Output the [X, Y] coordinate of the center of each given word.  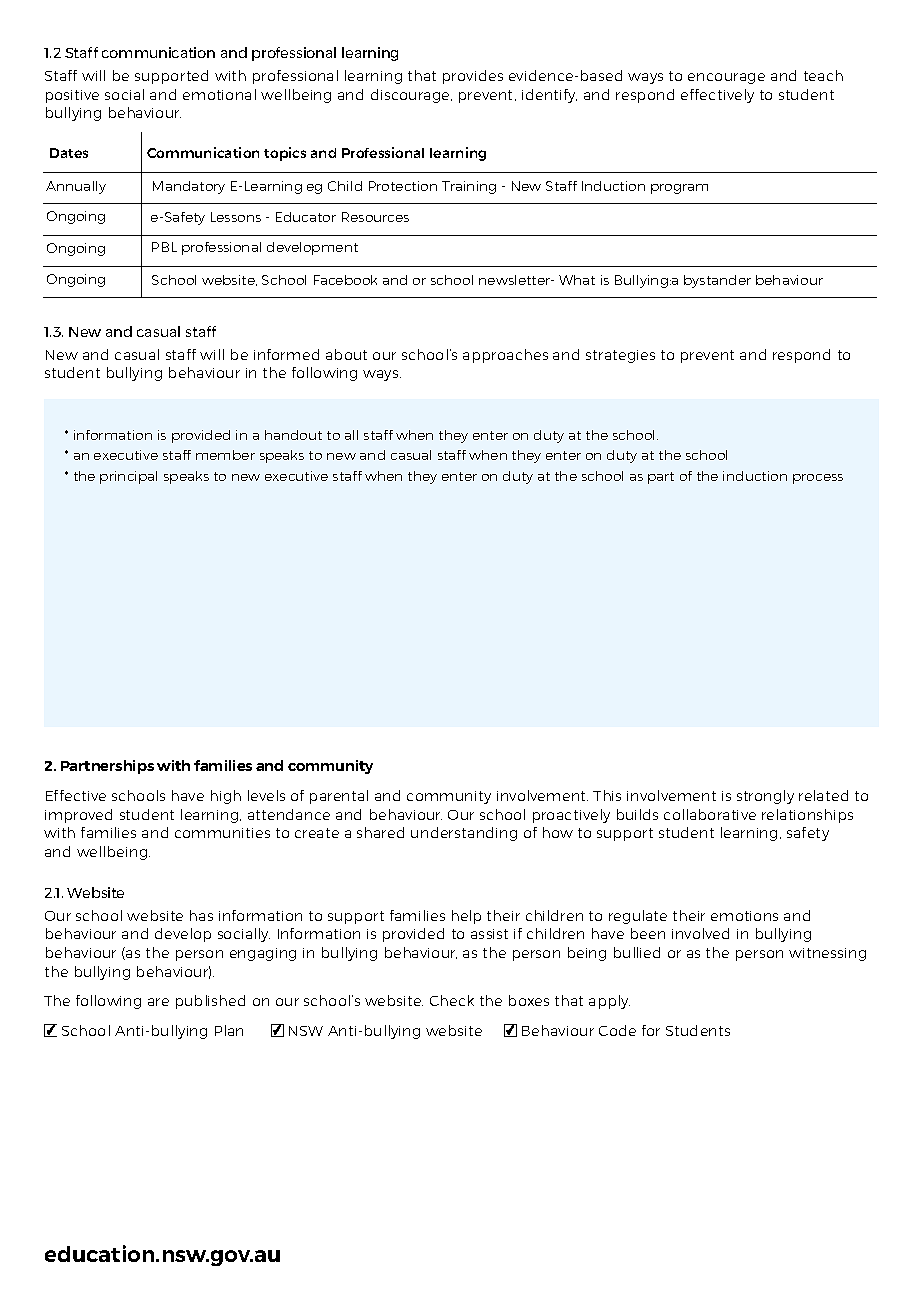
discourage [411, 96]
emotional [219, 94]
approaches [505, 356]
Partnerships [107, 767]
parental [339, 797]
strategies [620, 356]
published [210, 1002]
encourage [726, 78]
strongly [765, 797]
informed [286, 354]
